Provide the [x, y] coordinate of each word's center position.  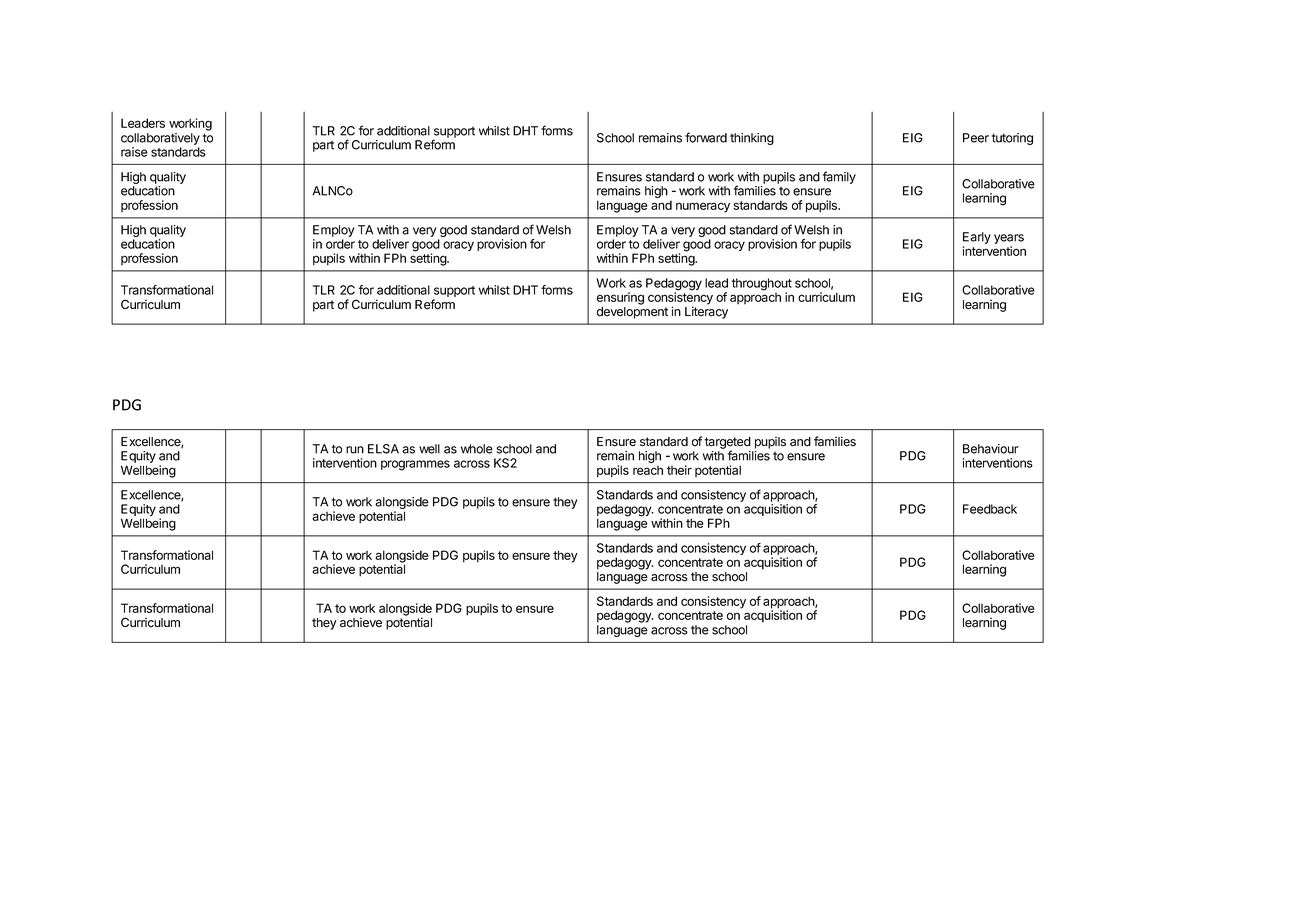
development [632, 313]
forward [706, 137]
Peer [976, 138]
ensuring [620, 298]
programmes [415, 465]
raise [134, 152]
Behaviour [991, 449]
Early [977, 239]
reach [648, 470]
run [355, 450]
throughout [761, 285]
